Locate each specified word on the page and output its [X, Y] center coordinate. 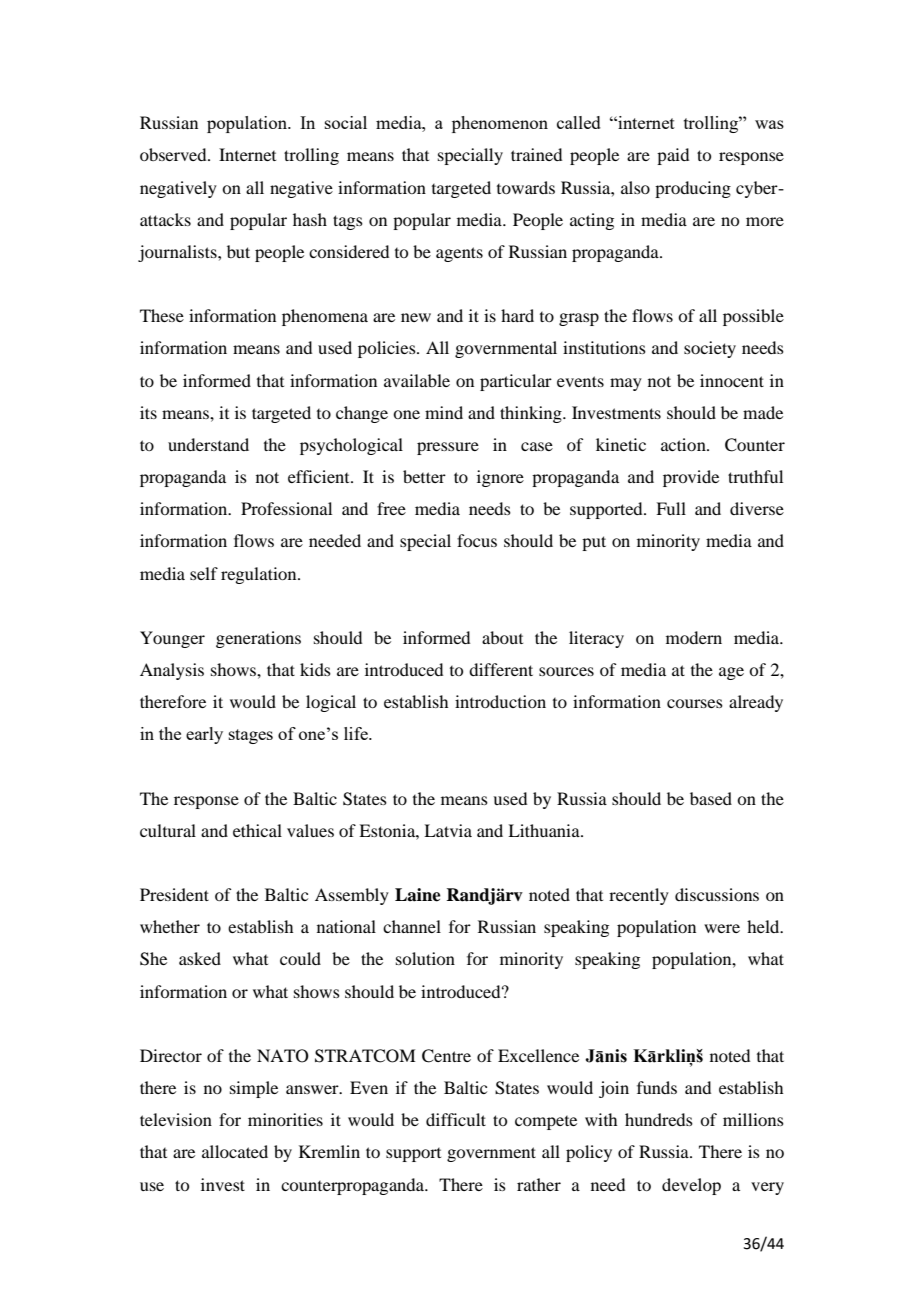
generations [258, 639]
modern [694, 637]
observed [174, 154]
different [501, 669]
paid [673, 156]
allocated [235, 1151]
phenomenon [500, 124]
